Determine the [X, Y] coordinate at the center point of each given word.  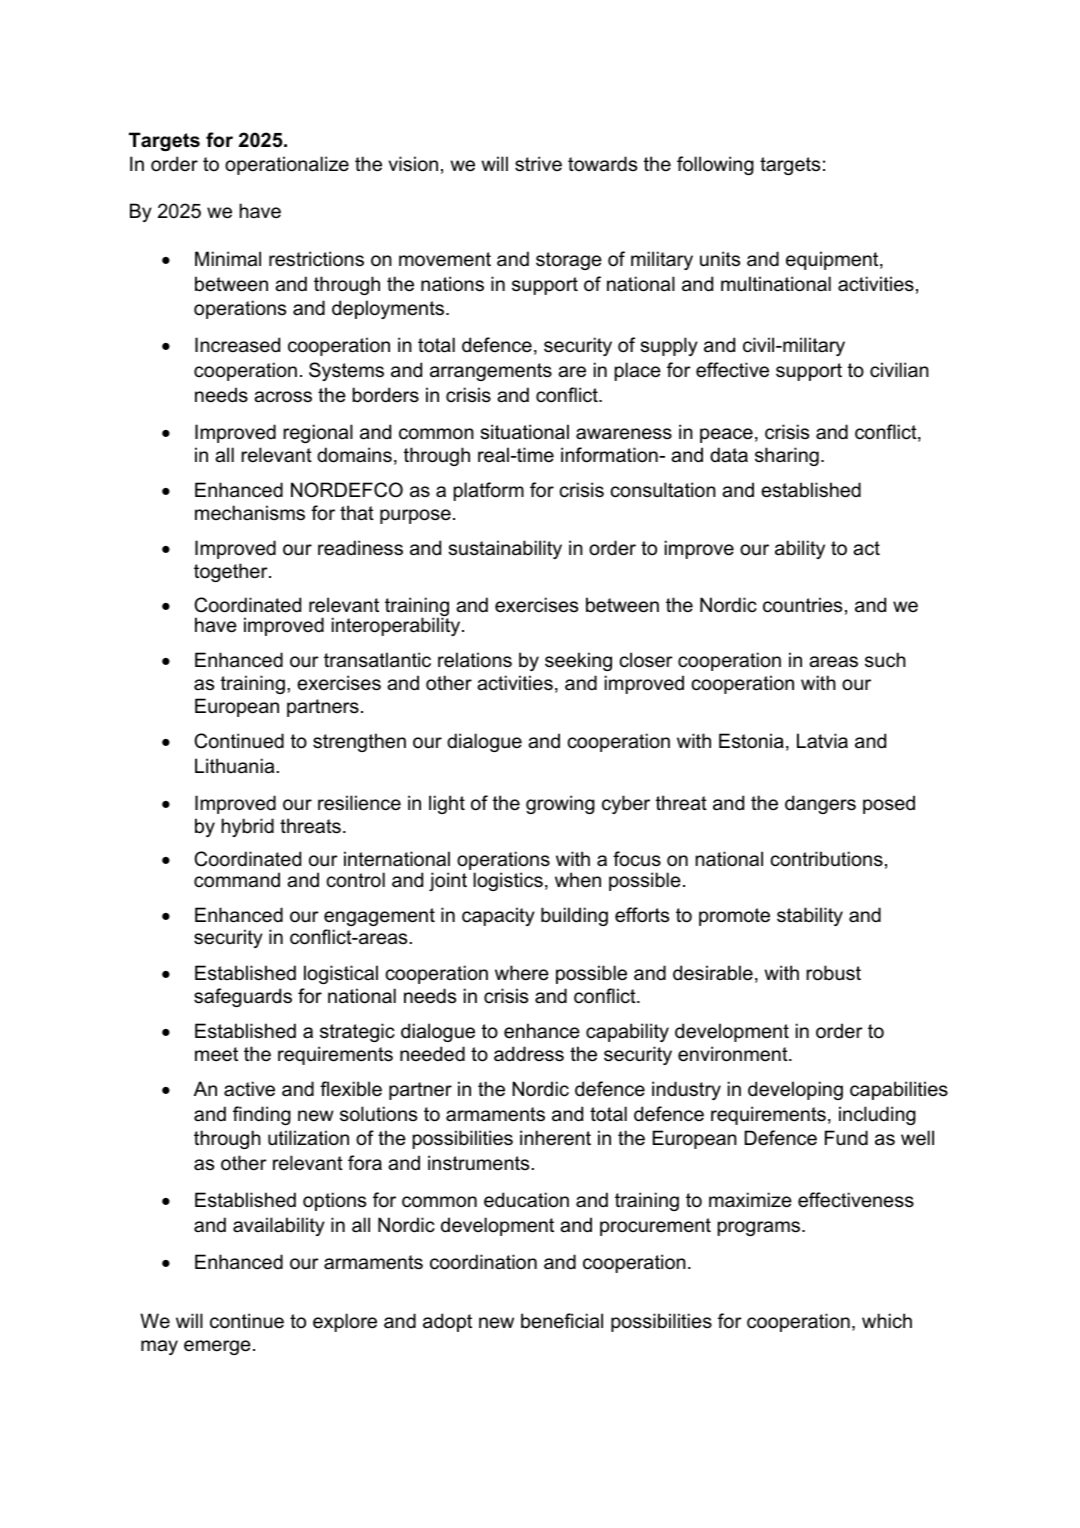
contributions [827, 859]
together [232, 572]
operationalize [287, 165]
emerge [217, 1347]
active [249, 1089]
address [529, 1054]
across [283, 397]
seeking [578, 661]
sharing [787, 456]
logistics [508, 881]
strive [538, 164]
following [715, 165]
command [237, 880]
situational [524, 432]
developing [795, 1090]
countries [802, 605]
